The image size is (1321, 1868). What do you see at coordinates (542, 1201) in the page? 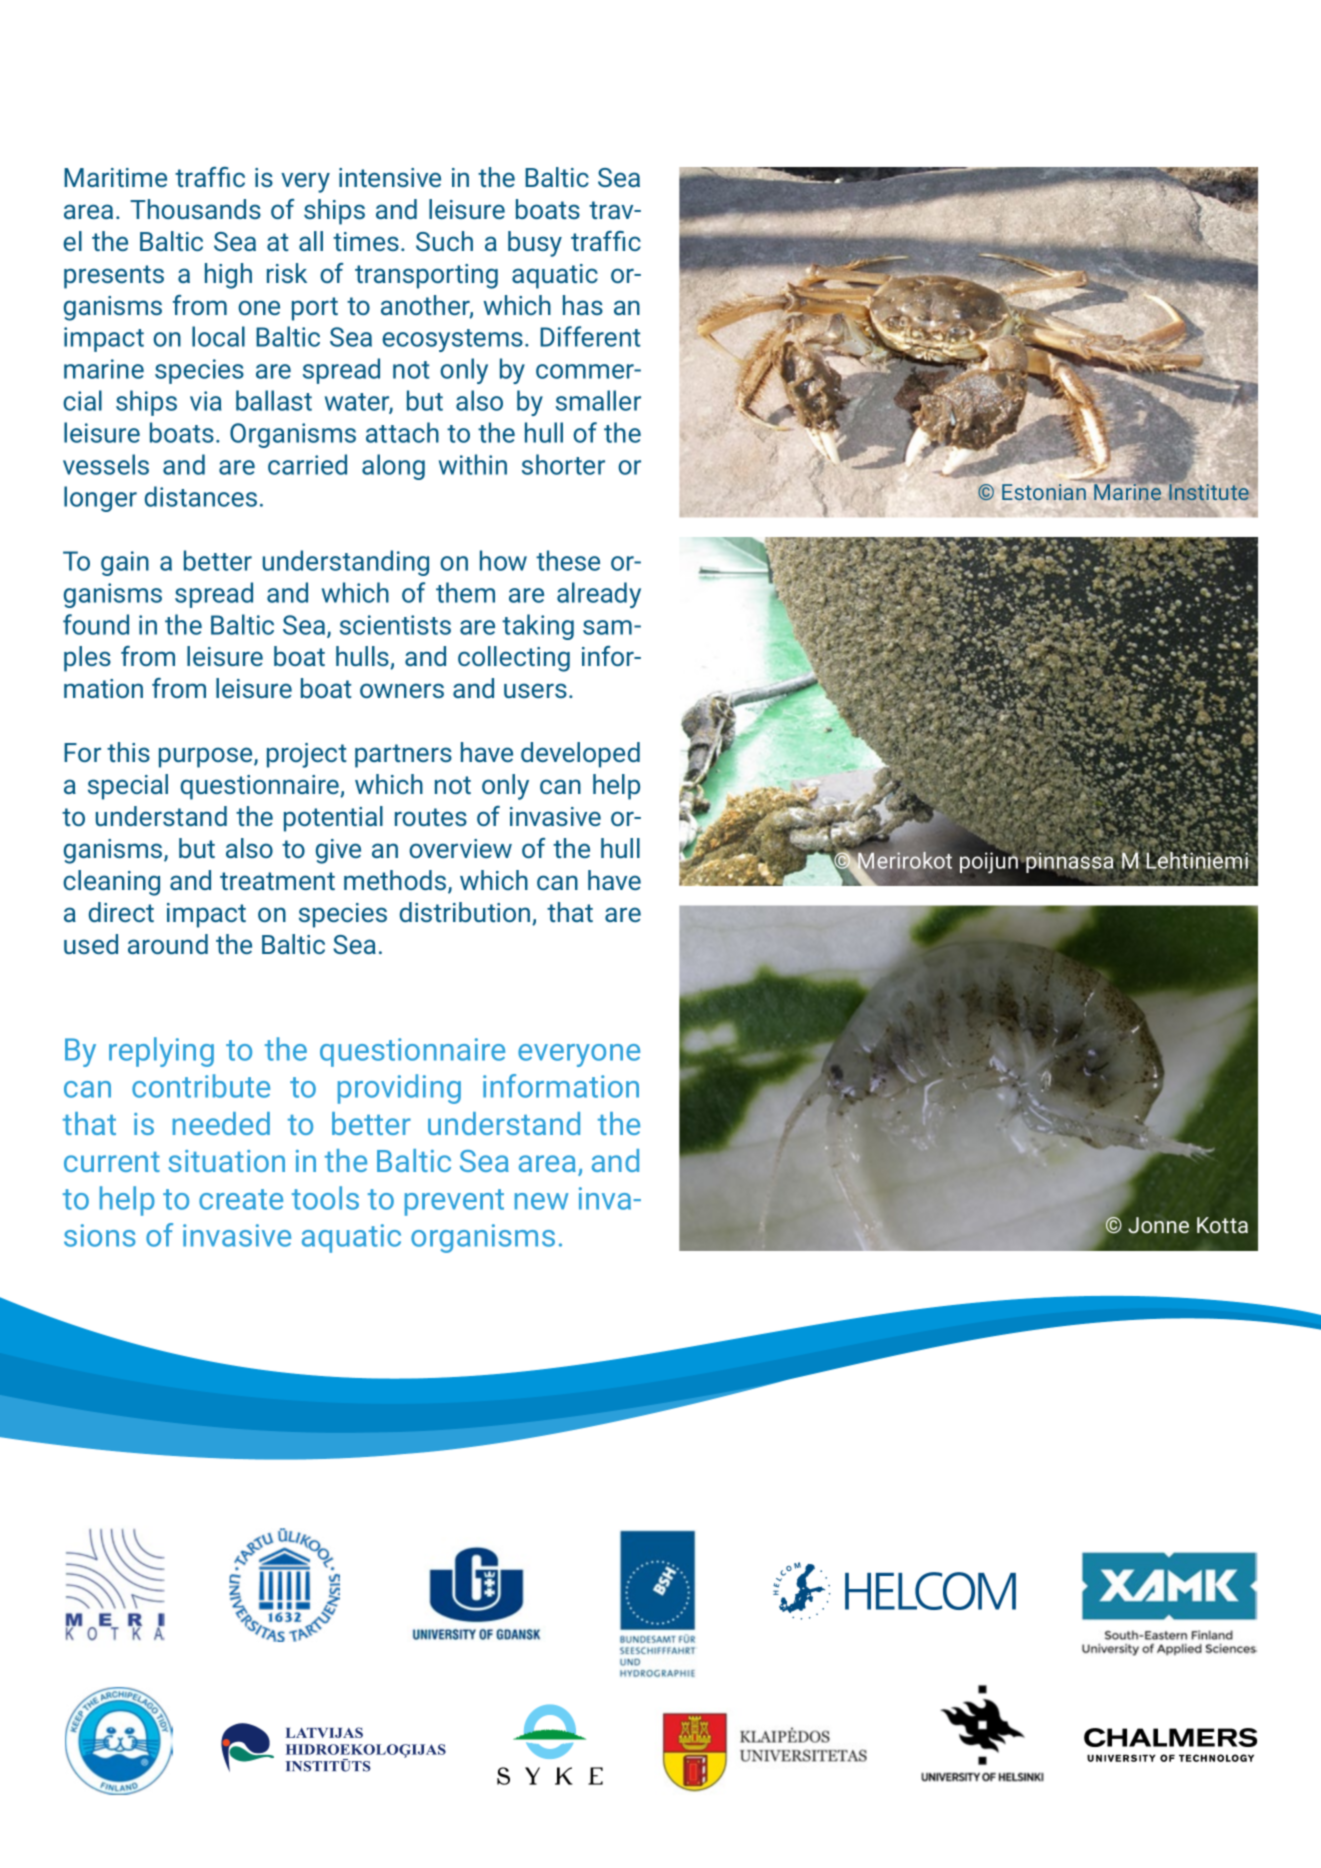
I see `new` at bounding box center [542, 1201].
